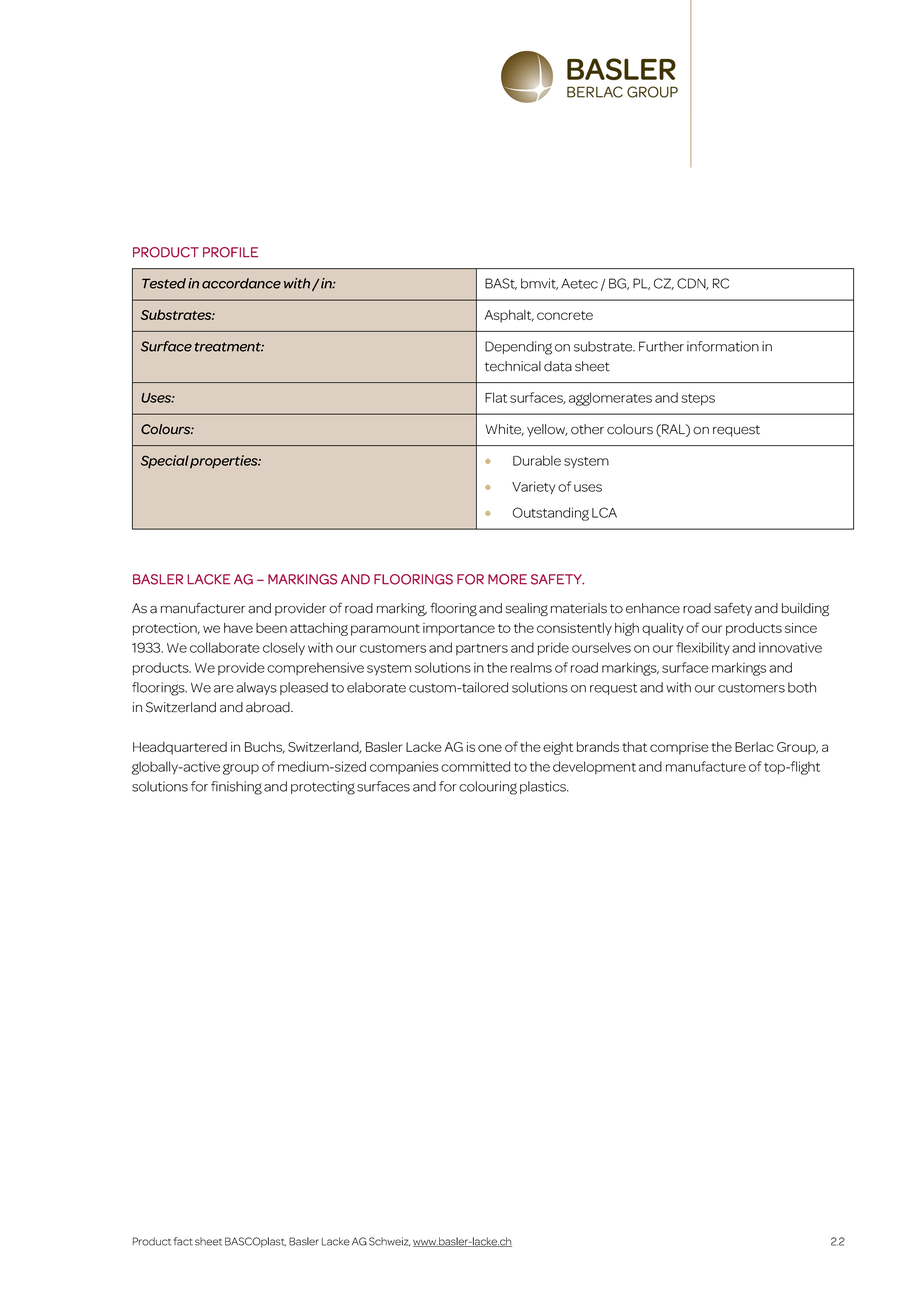 The width and height of the page is (924, 1308). What do you see at coordinates (241, 283) in the page?
I see `accordance` at bounding box center [241, 283].
